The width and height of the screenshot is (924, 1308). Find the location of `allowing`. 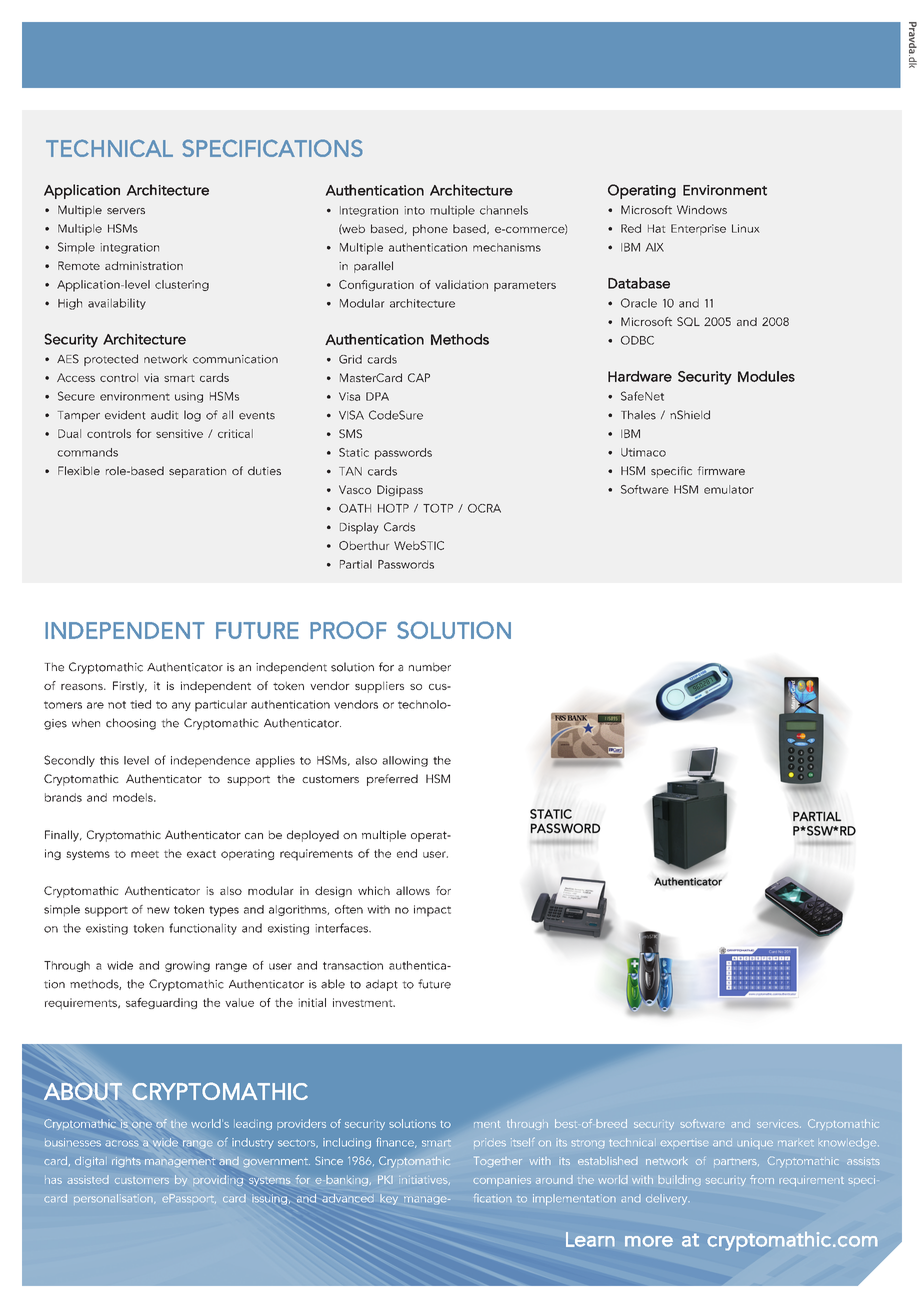

allowing is located at coordinates (405, 761).
